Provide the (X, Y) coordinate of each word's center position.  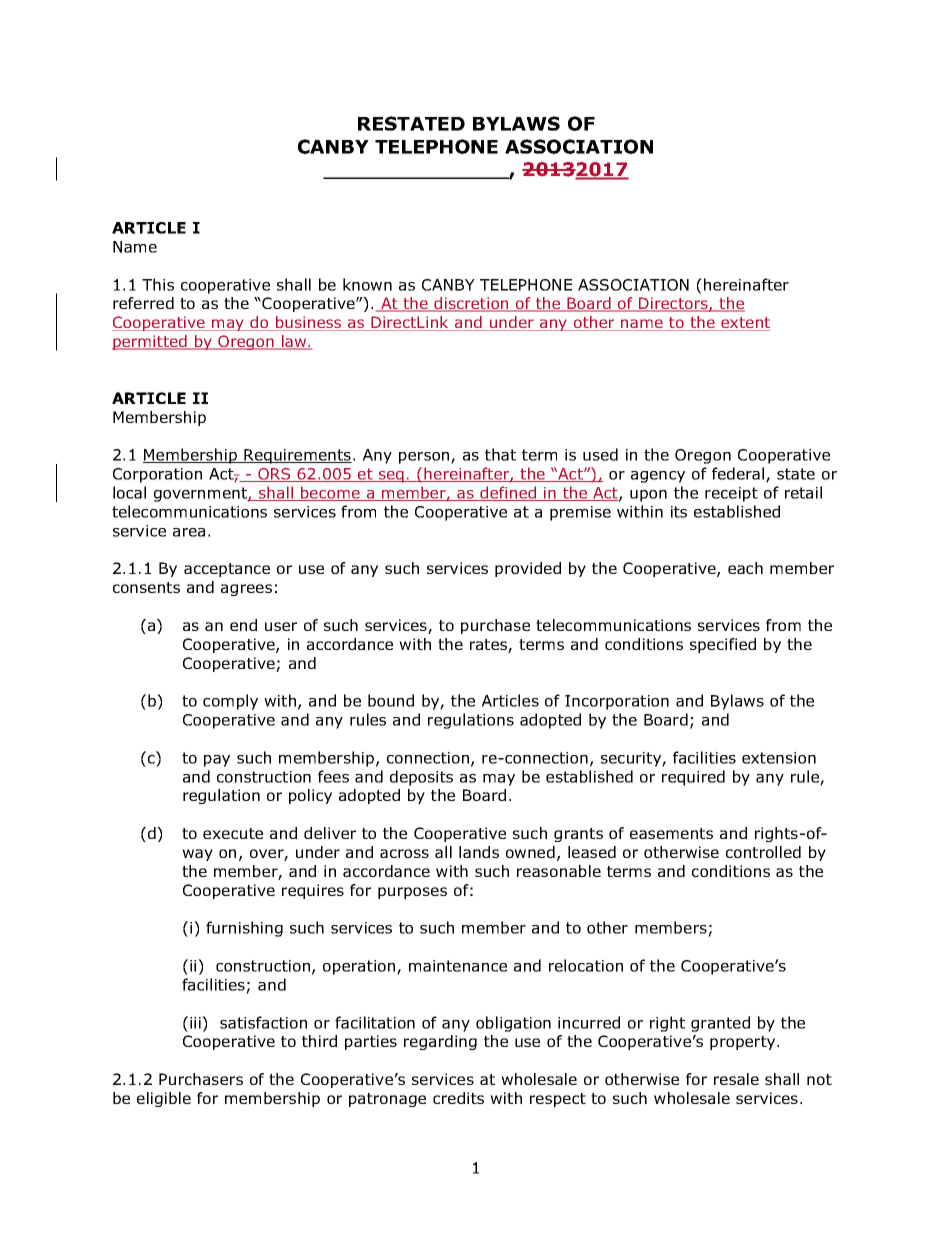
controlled (763, 852)
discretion (471, 304)
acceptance (227, 570)
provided (528, 569)
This (158, 284)
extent (744, 324)
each (745, 568)
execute (233, 833)
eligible (164, 1099)
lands (479, 852)
